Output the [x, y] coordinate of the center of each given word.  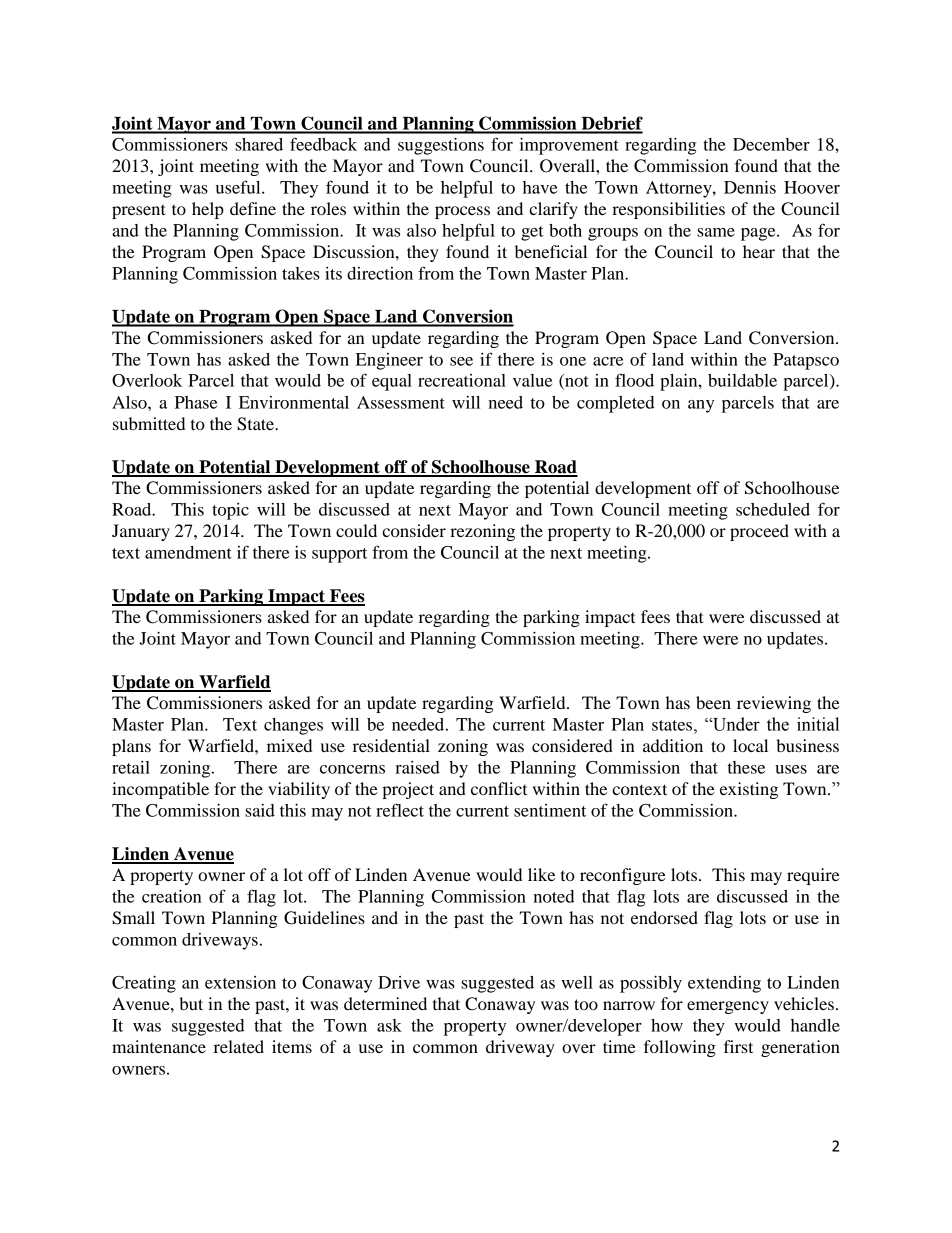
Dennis [750, 187]
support [339, 555]
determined [385, 1003]
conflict [499, 788]
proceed [759, 532]
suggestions [441, 146]
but [191, 1003]
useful [239, 187]
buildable [742, 380]
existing [749, 790]
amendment [188, 552]
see [461, 361]
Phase [196, 402]
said [260, 810]
